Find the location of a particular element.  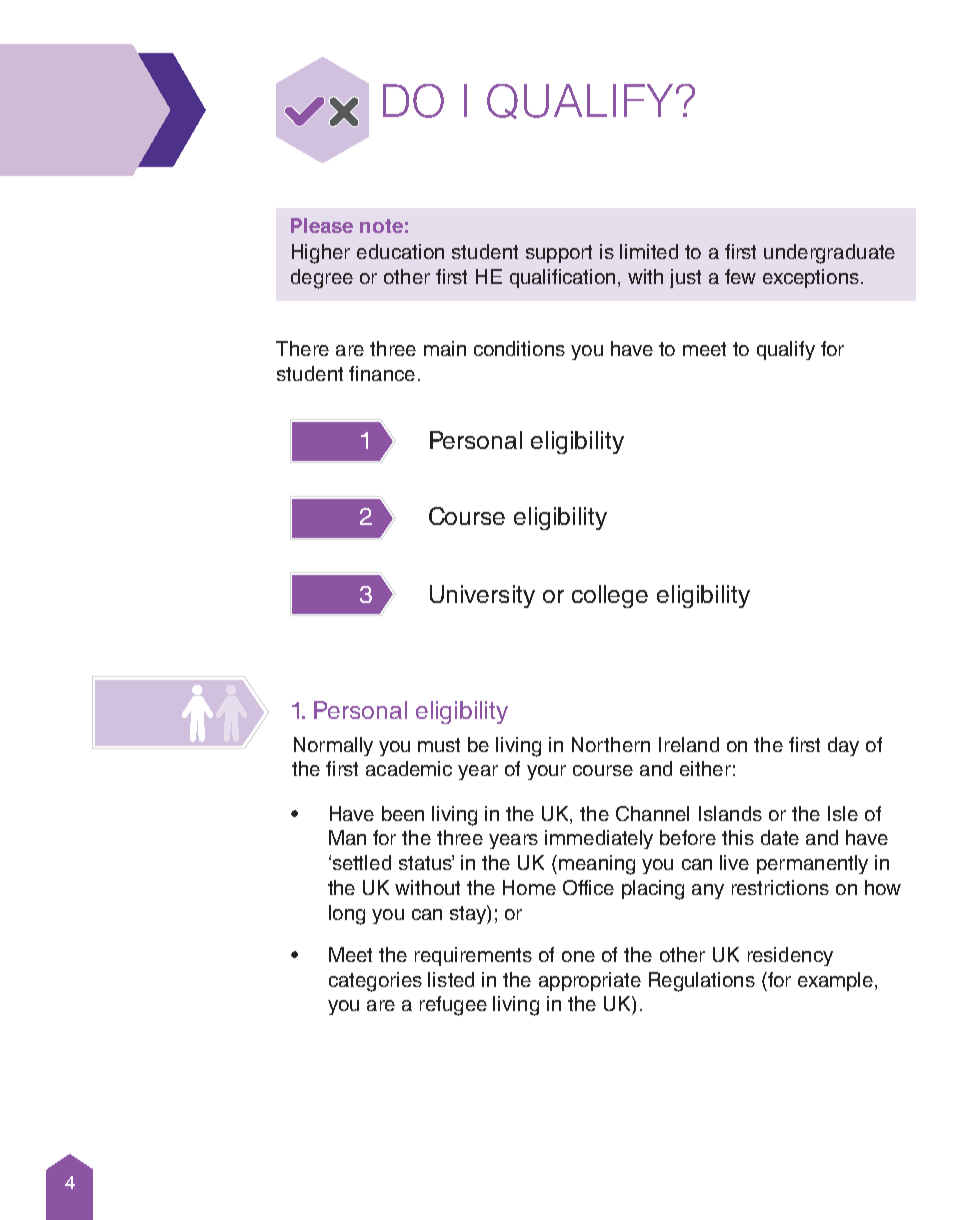

college is located at coordinates (610, 596).
